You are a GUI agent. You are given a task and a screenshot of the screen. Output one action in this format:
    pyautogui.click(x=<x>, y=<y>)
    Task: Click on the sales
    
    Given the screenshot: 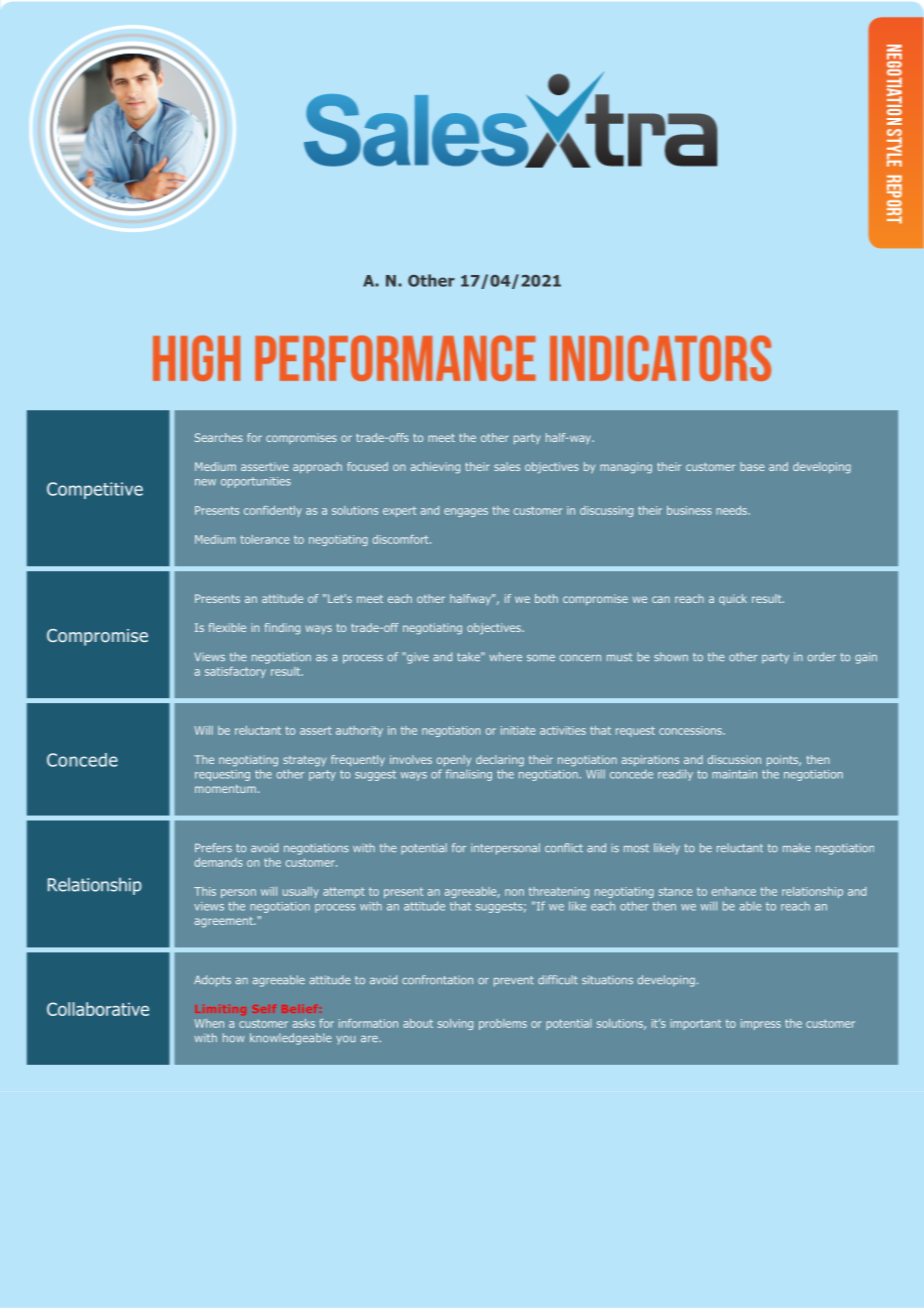 What is the action you would take?
    pyautogui.click(x=507, y=466)
